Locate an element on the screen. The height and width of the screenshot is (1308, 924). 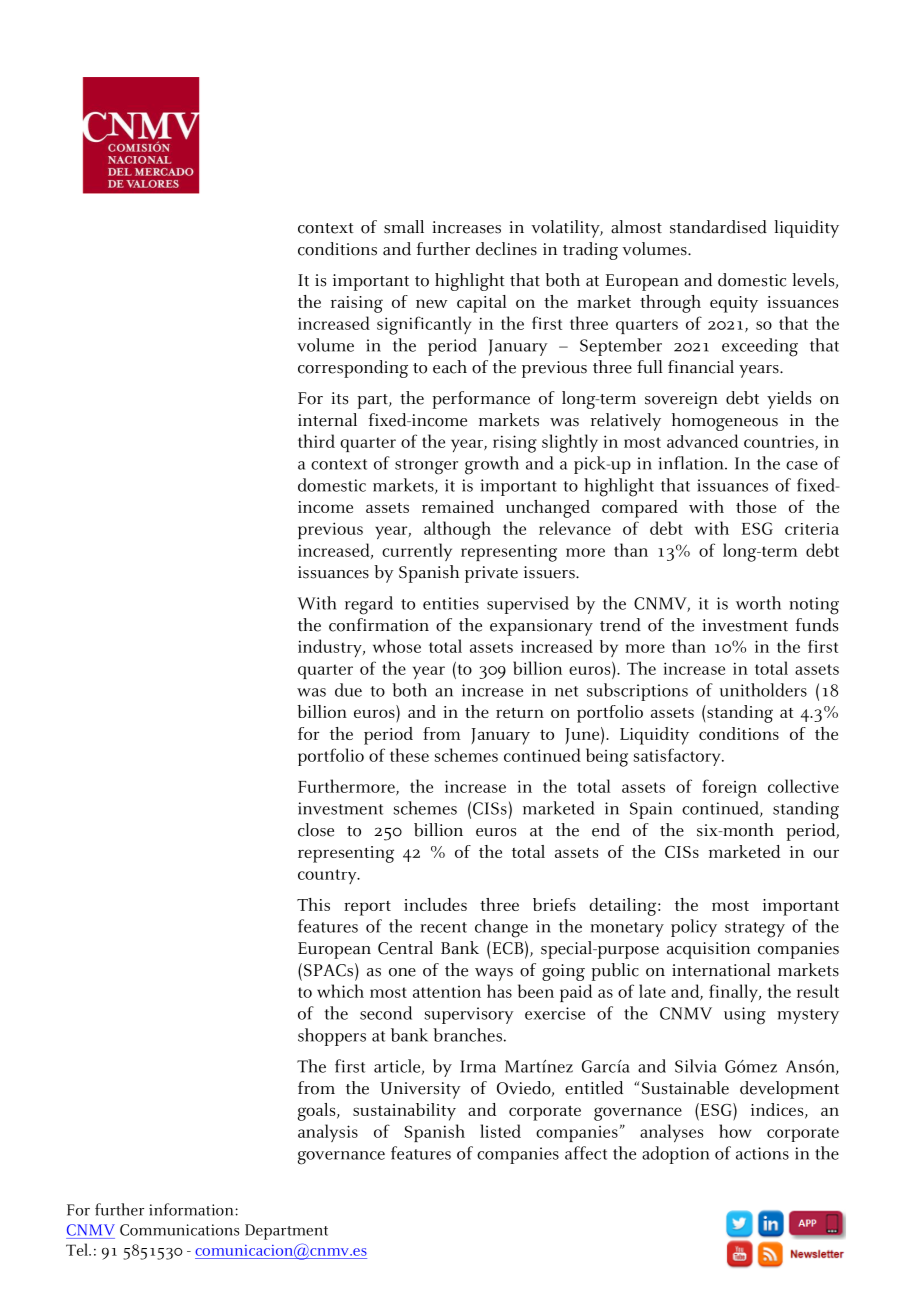
which is located at coordinates (340, 991).
